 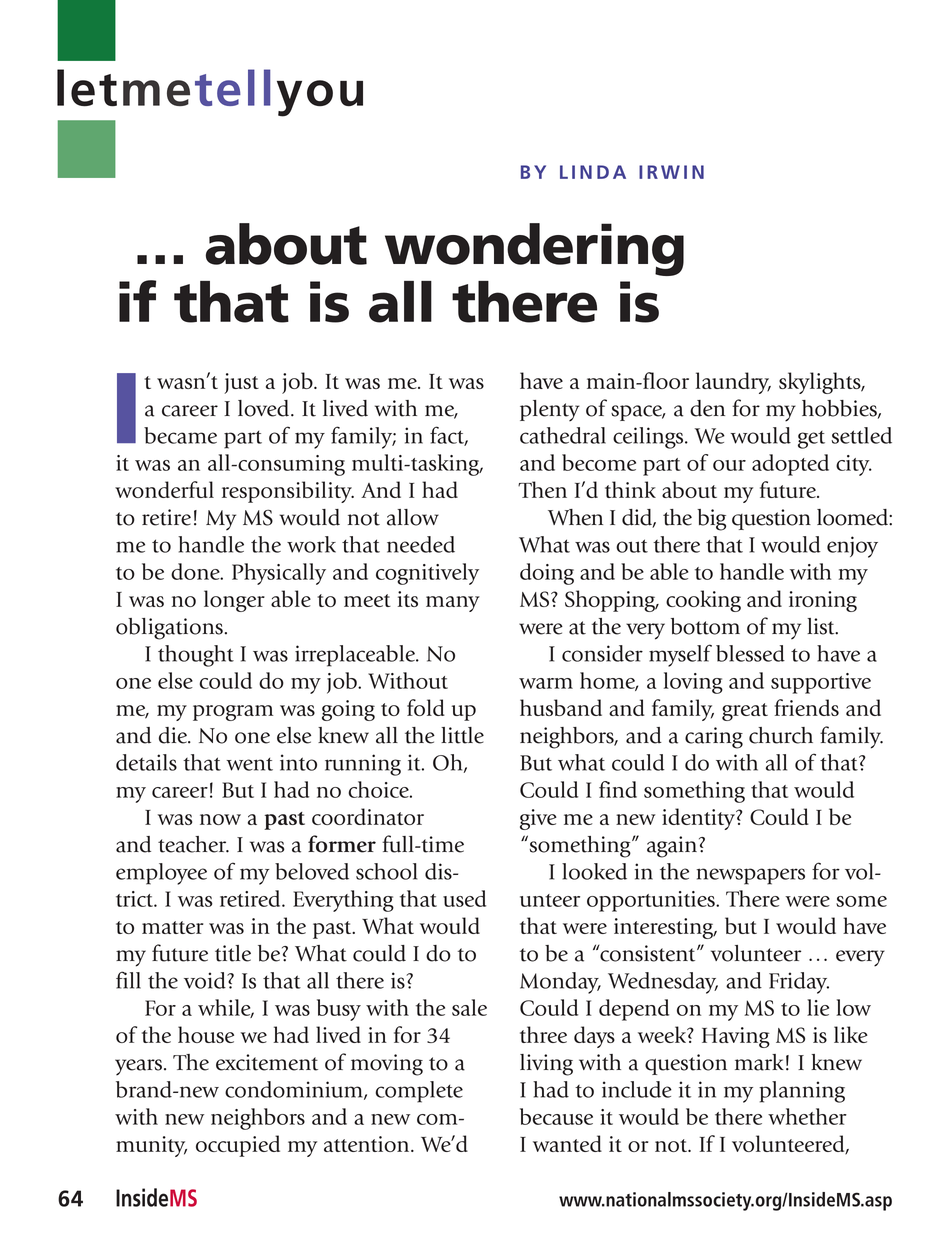 What do you see at coordinates (806, 707) in the screenshot?
I see `friends` at bounding box center [806, 707].
